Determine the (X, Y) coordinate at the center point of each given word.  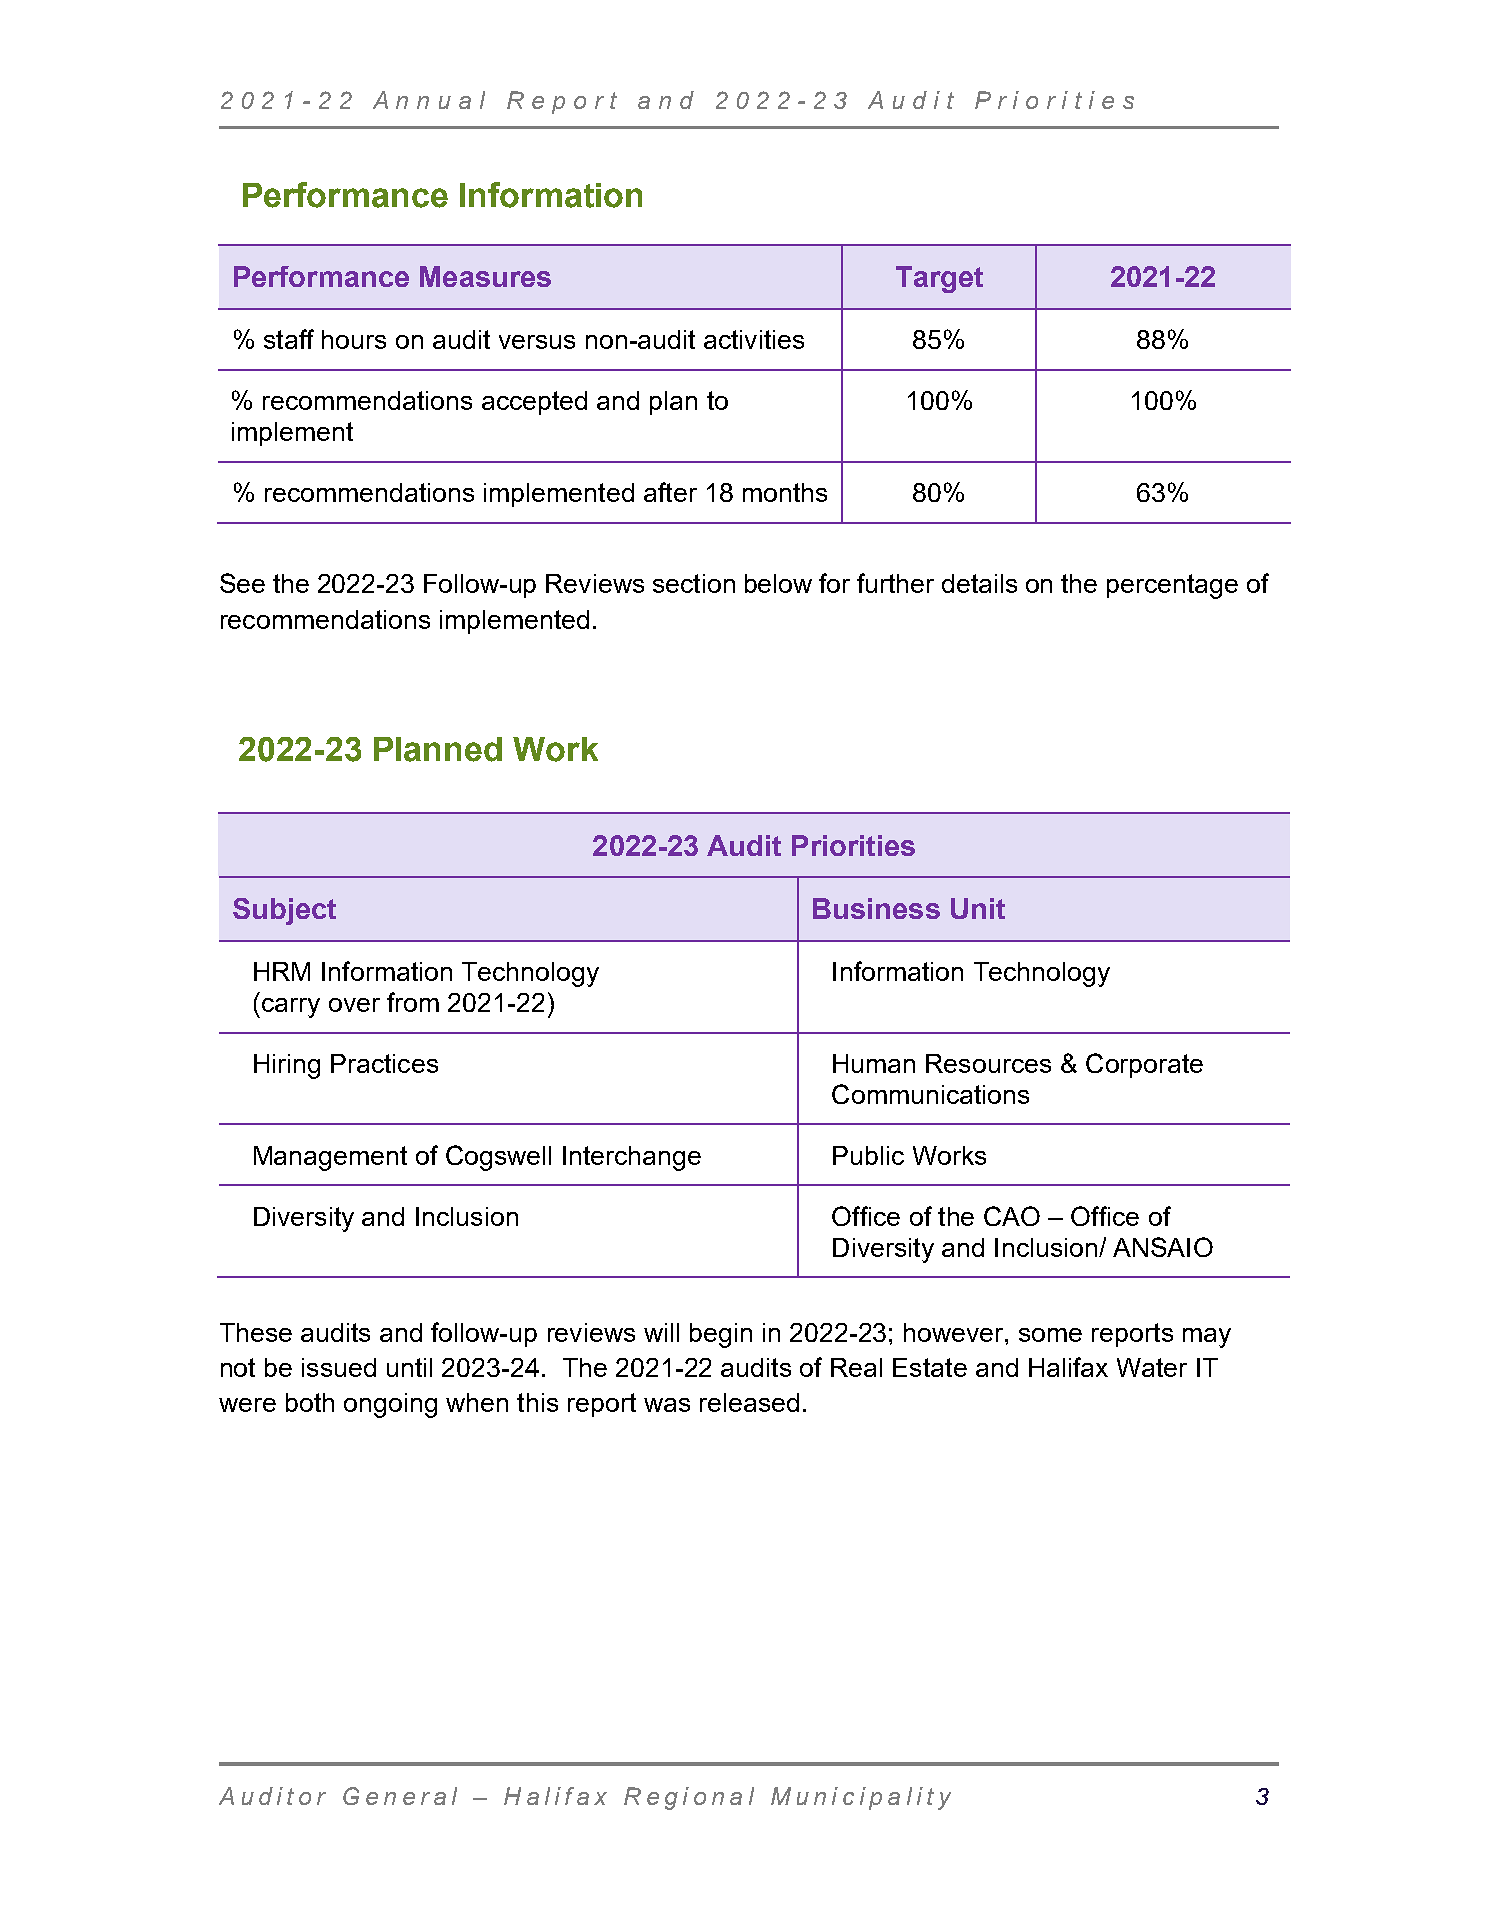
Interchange (632, 1158)
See (242, 583)
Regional (689, 1798)
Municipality (861, 1798)
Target (939, 279)
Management (330, 1158)
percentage (1172, 586)
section (694, 583)
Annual (429, 100)
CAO (1012, 1216)
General (400, 1796)
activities (754, 339)
